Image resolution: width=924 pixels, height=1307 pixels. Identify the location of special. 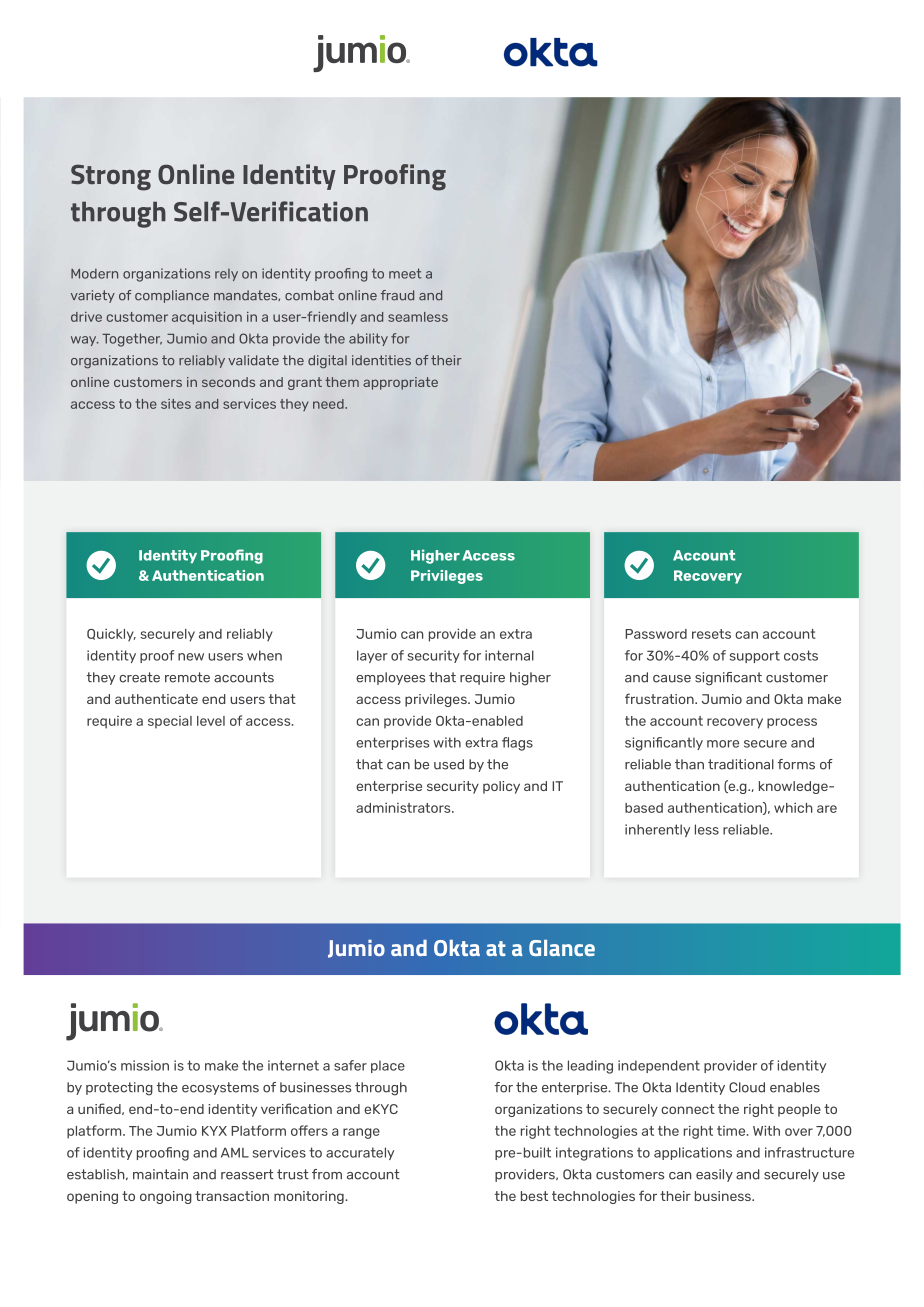
(170, 722).
